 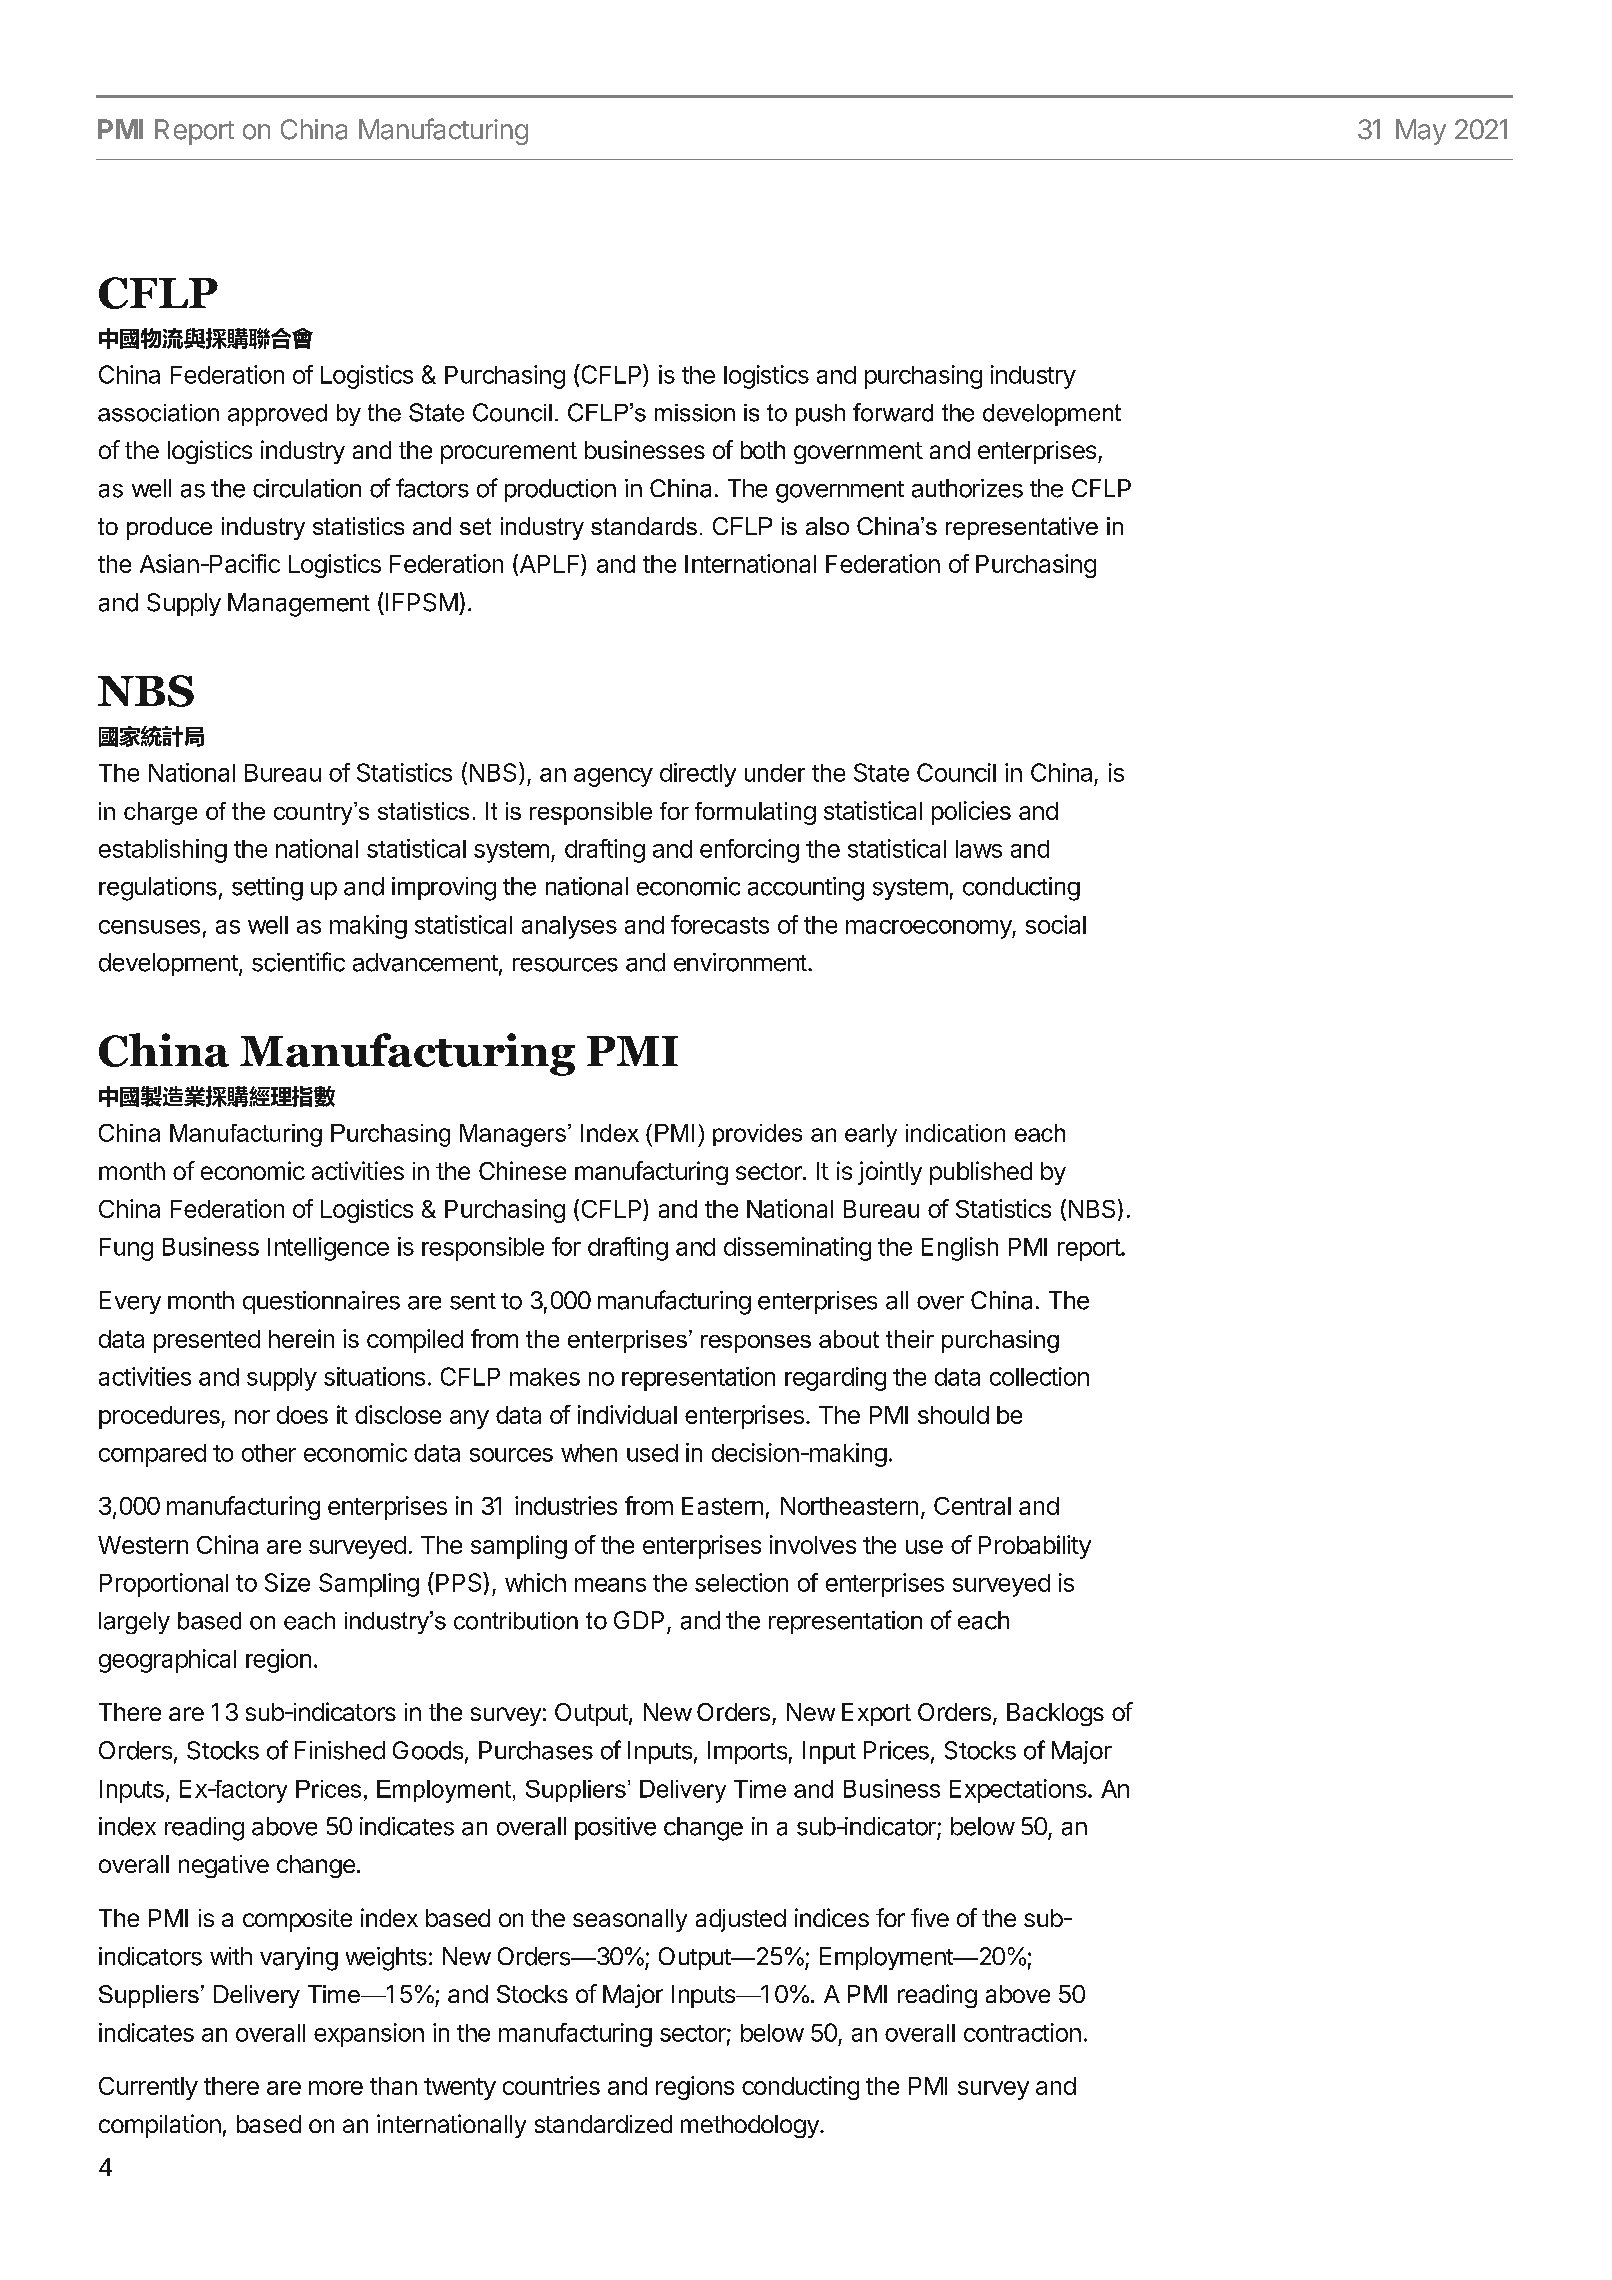 What do you see at coordinates (1022, 2032) in the document?
I see `contraction` at bounding box center [1022, 2032].
